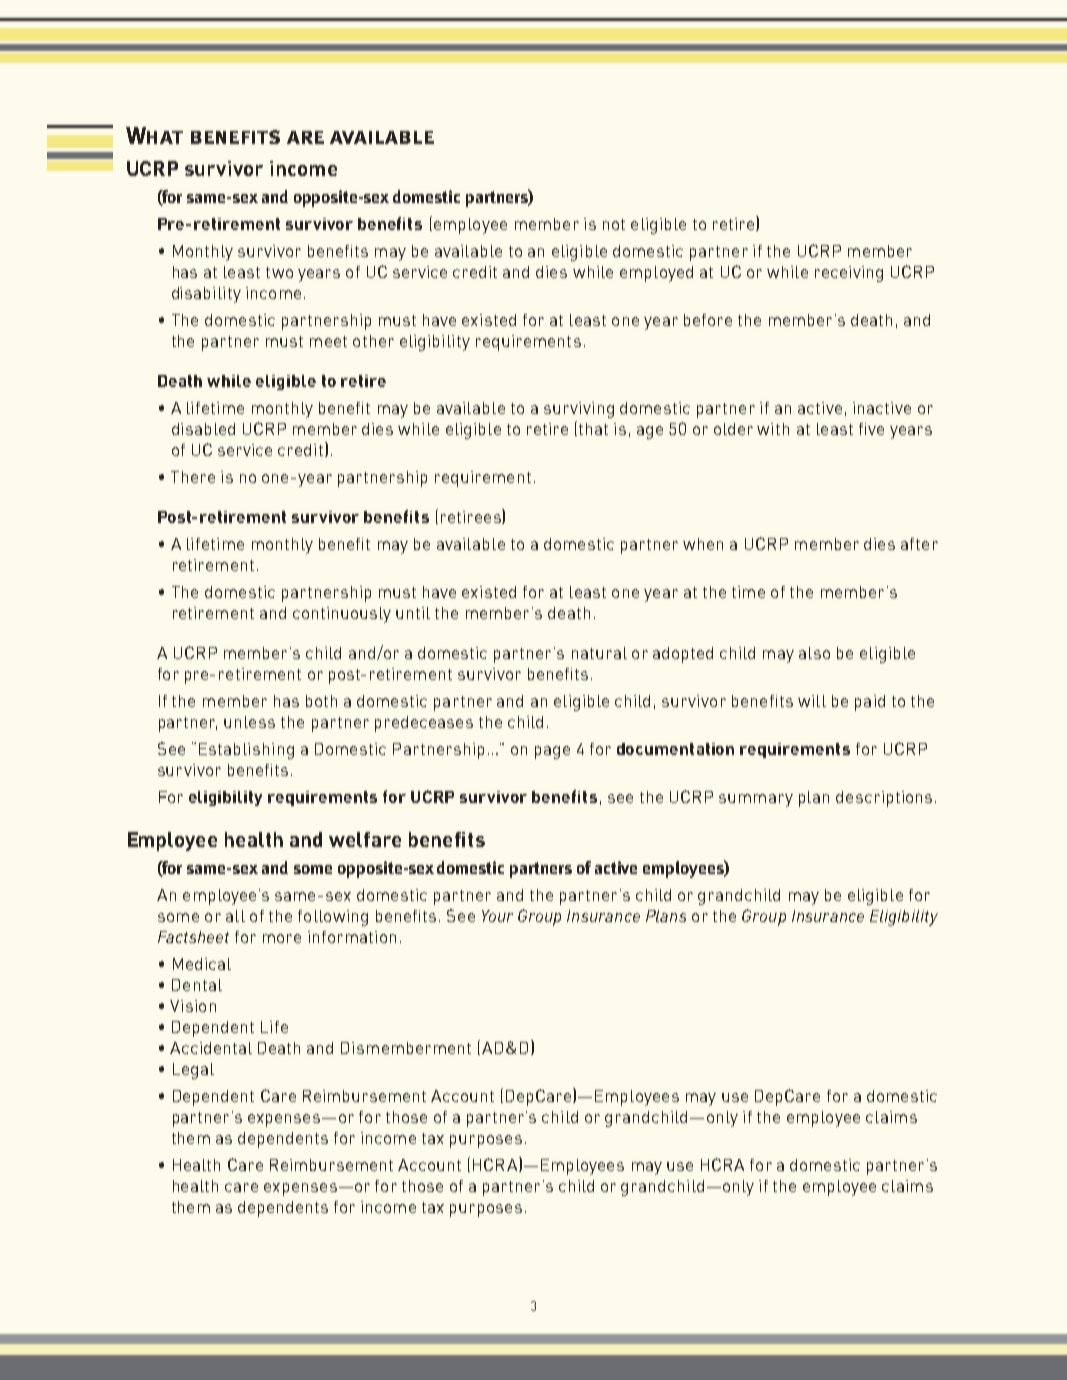 The image size is (1067, 1380). Describe the element at coordinates (849, 274) in the image. I see `receiving` at that location.
